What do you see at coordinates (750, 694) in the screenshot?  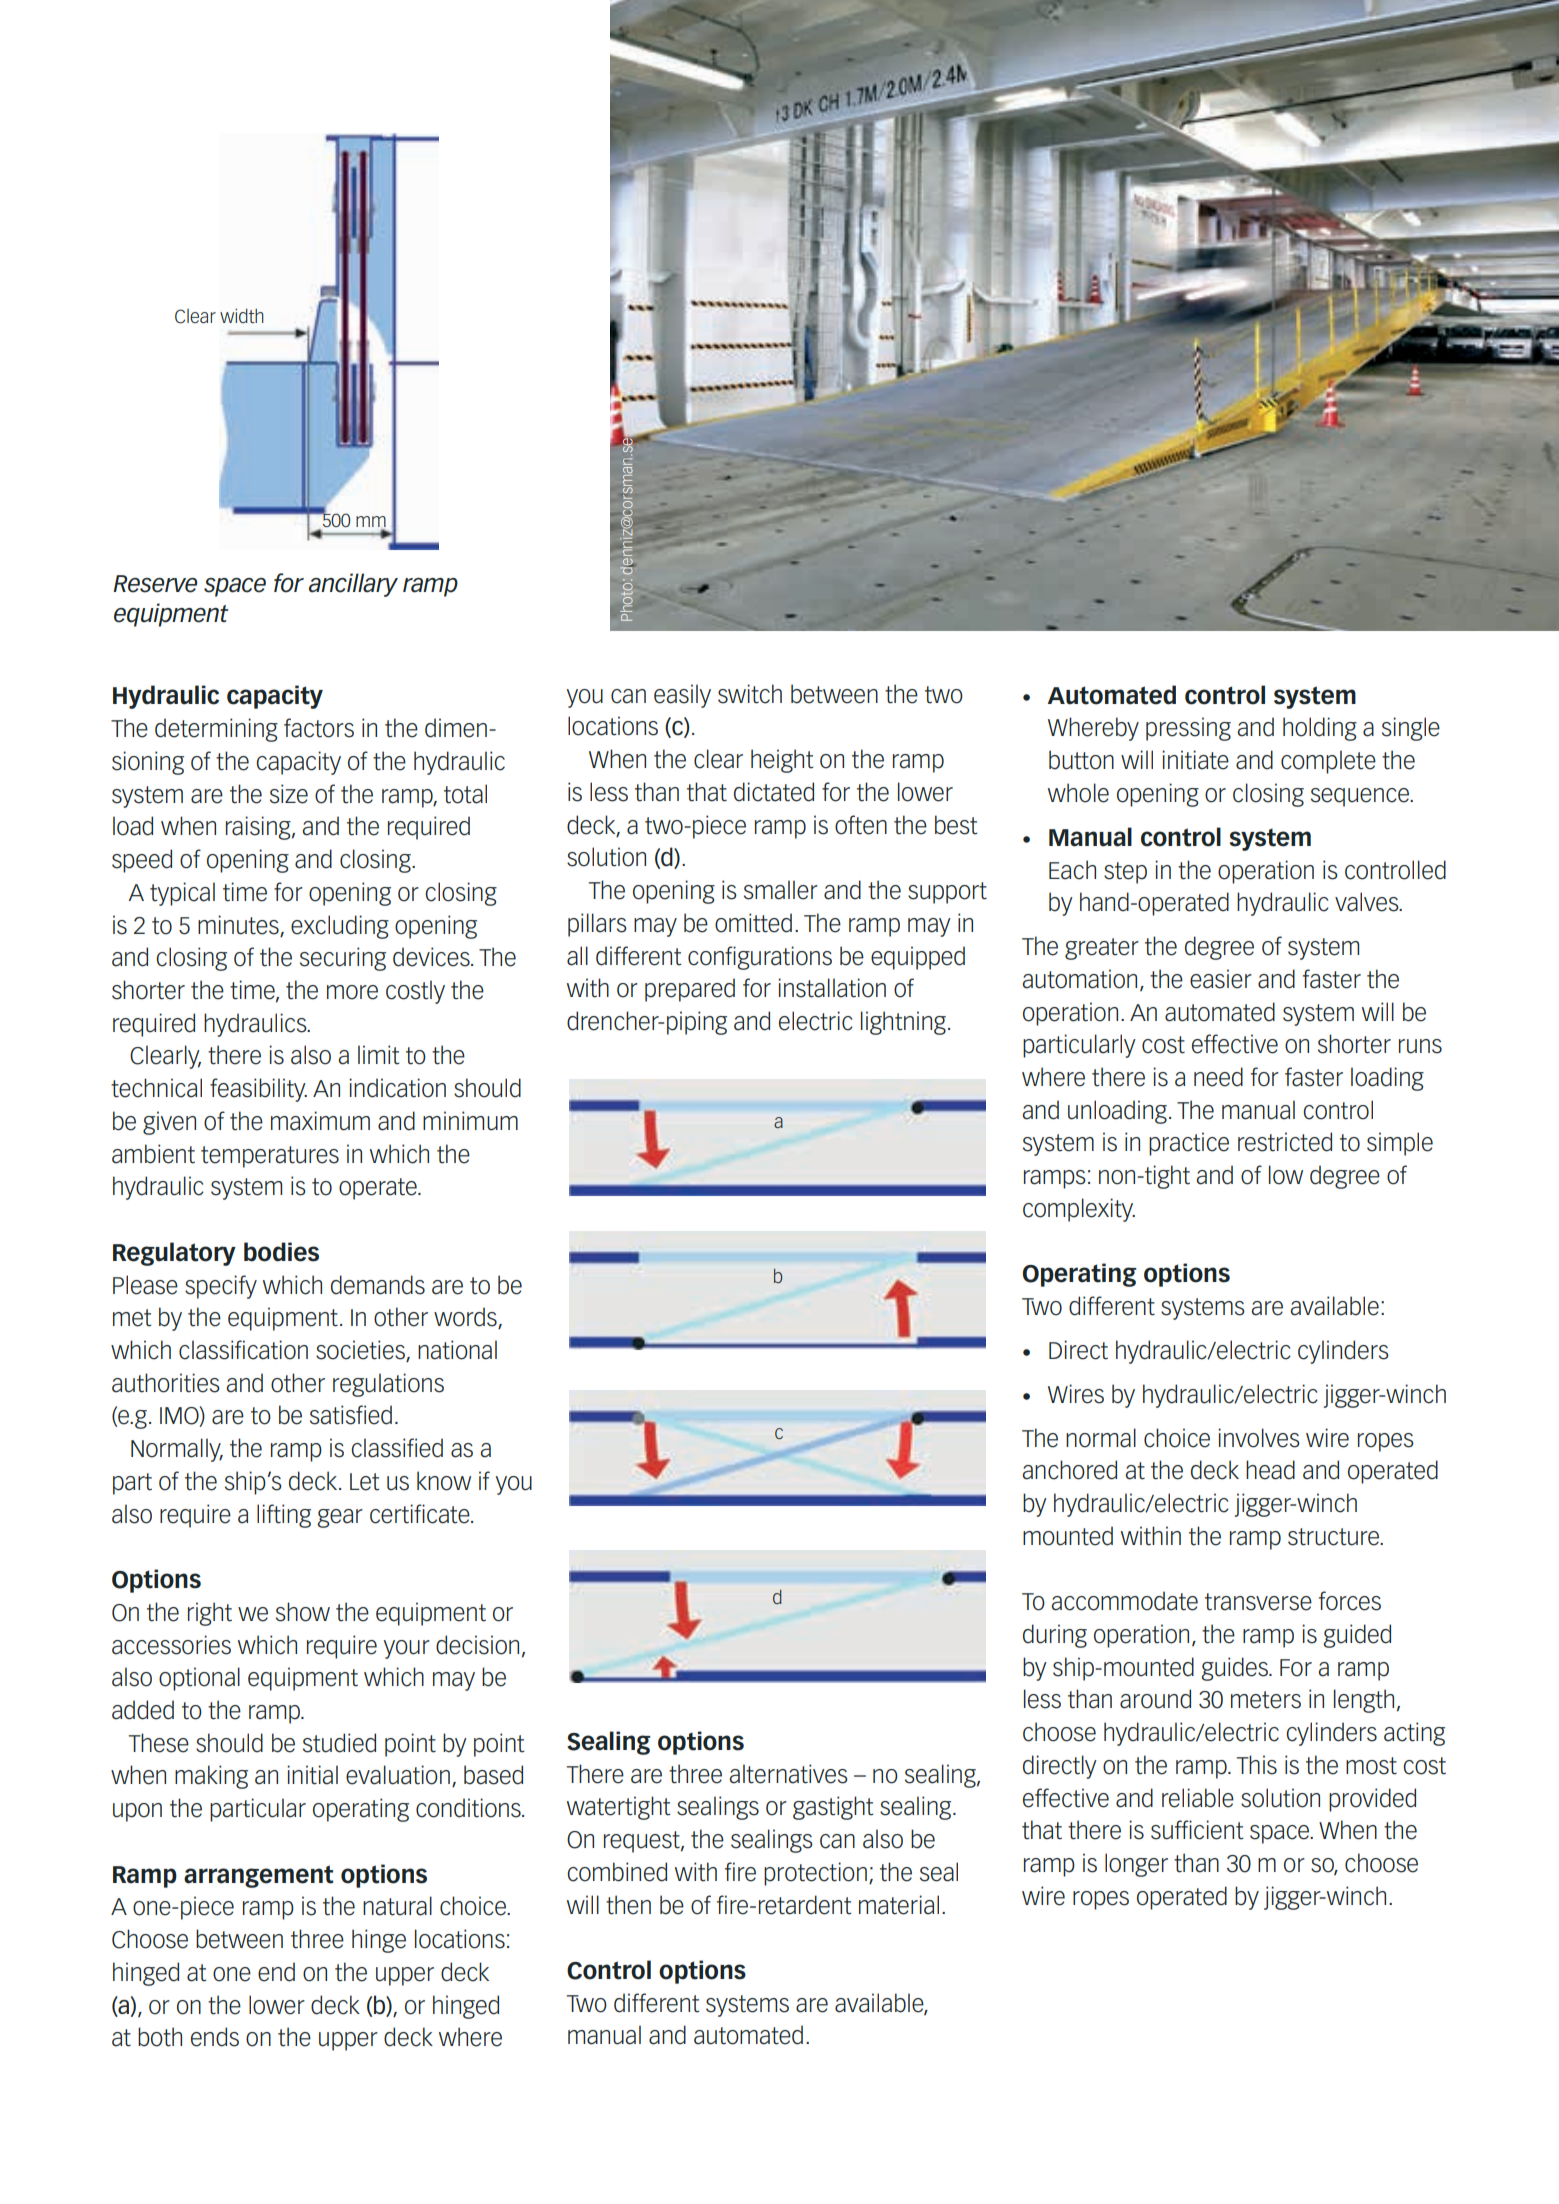 I see `switch` at bounding box center [750, 694].
